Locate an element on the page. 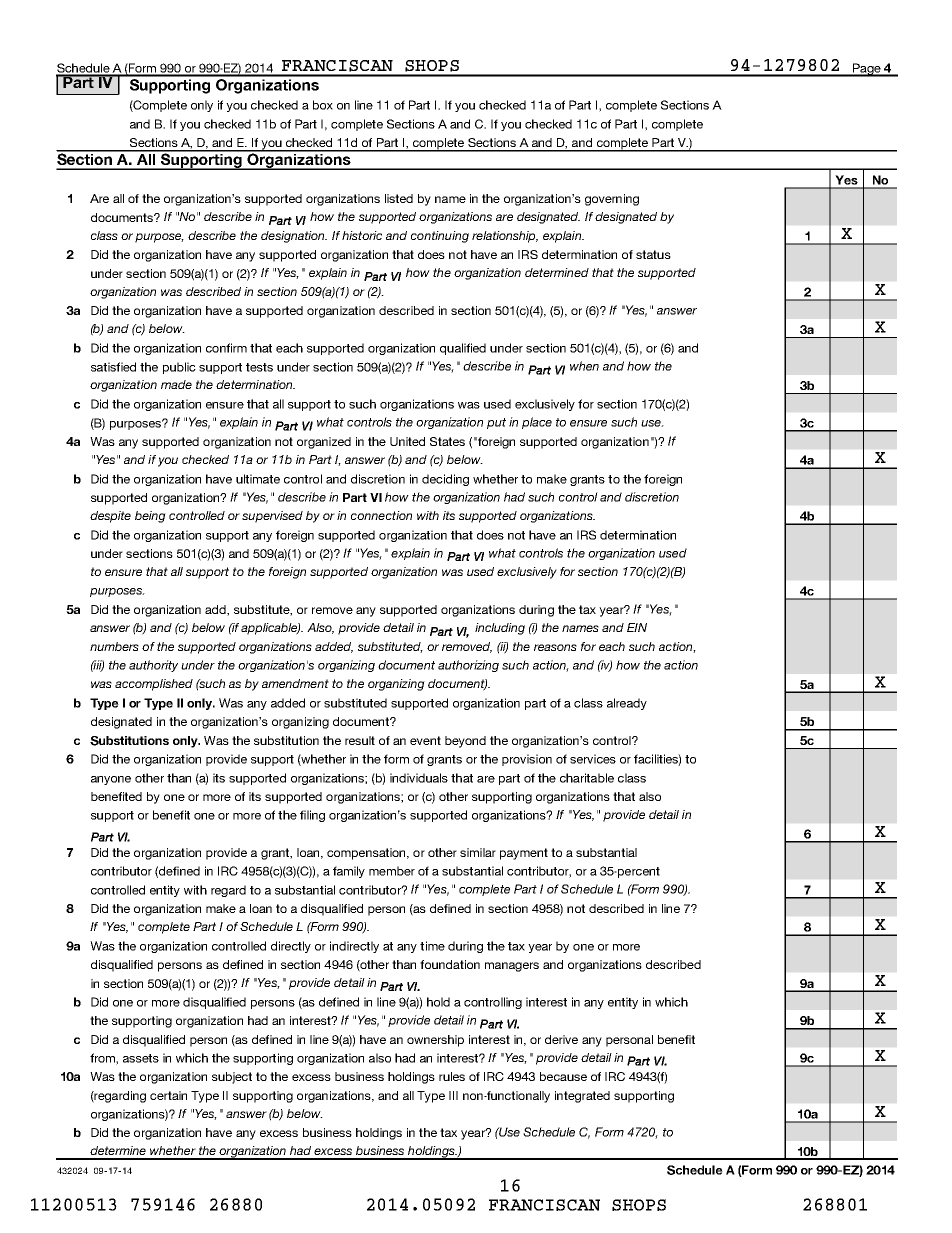  because is located at coordinates (563, 1076).
